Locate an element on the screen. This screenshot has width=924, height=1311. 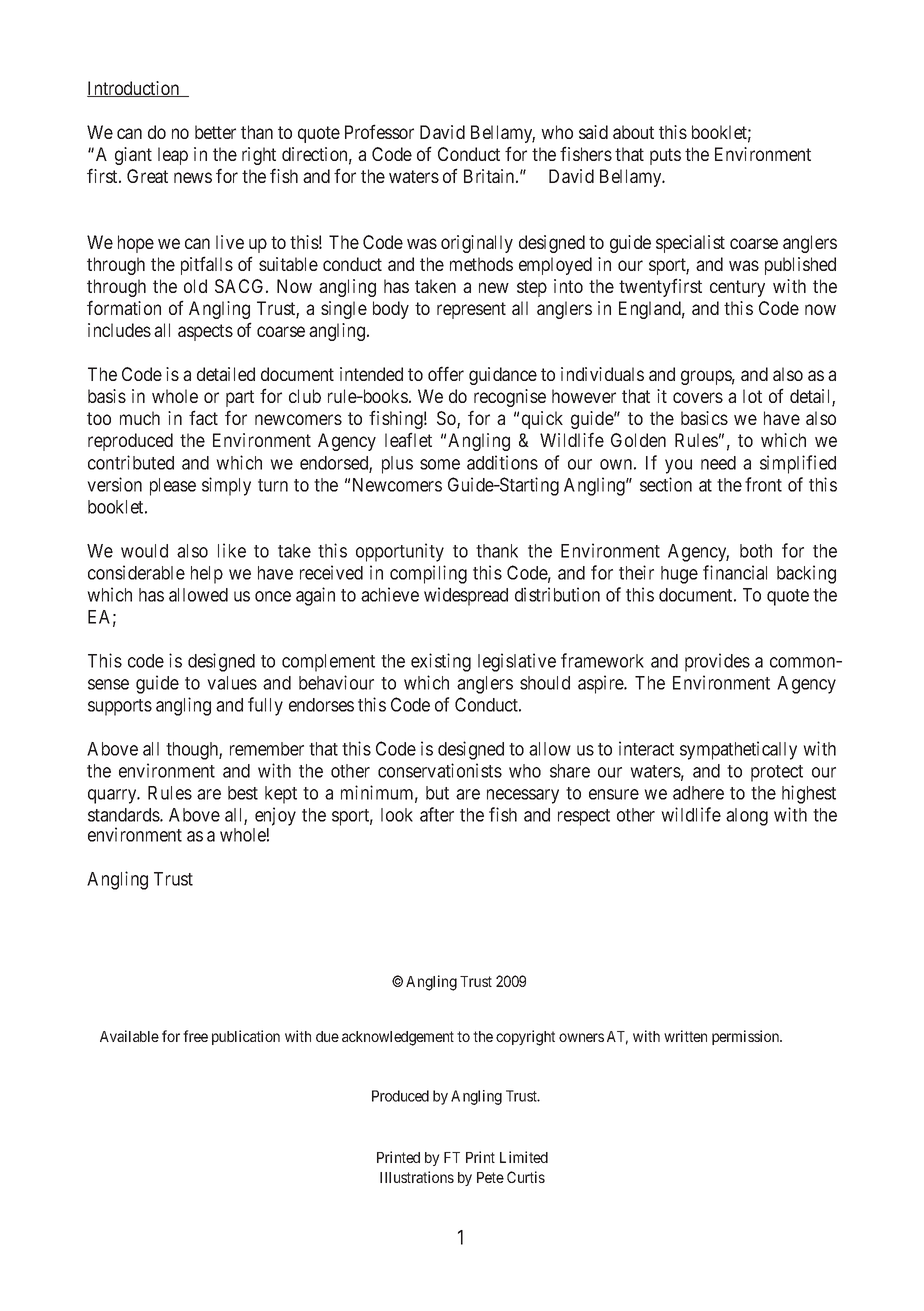
puts is located at coordinates (665, 156).
